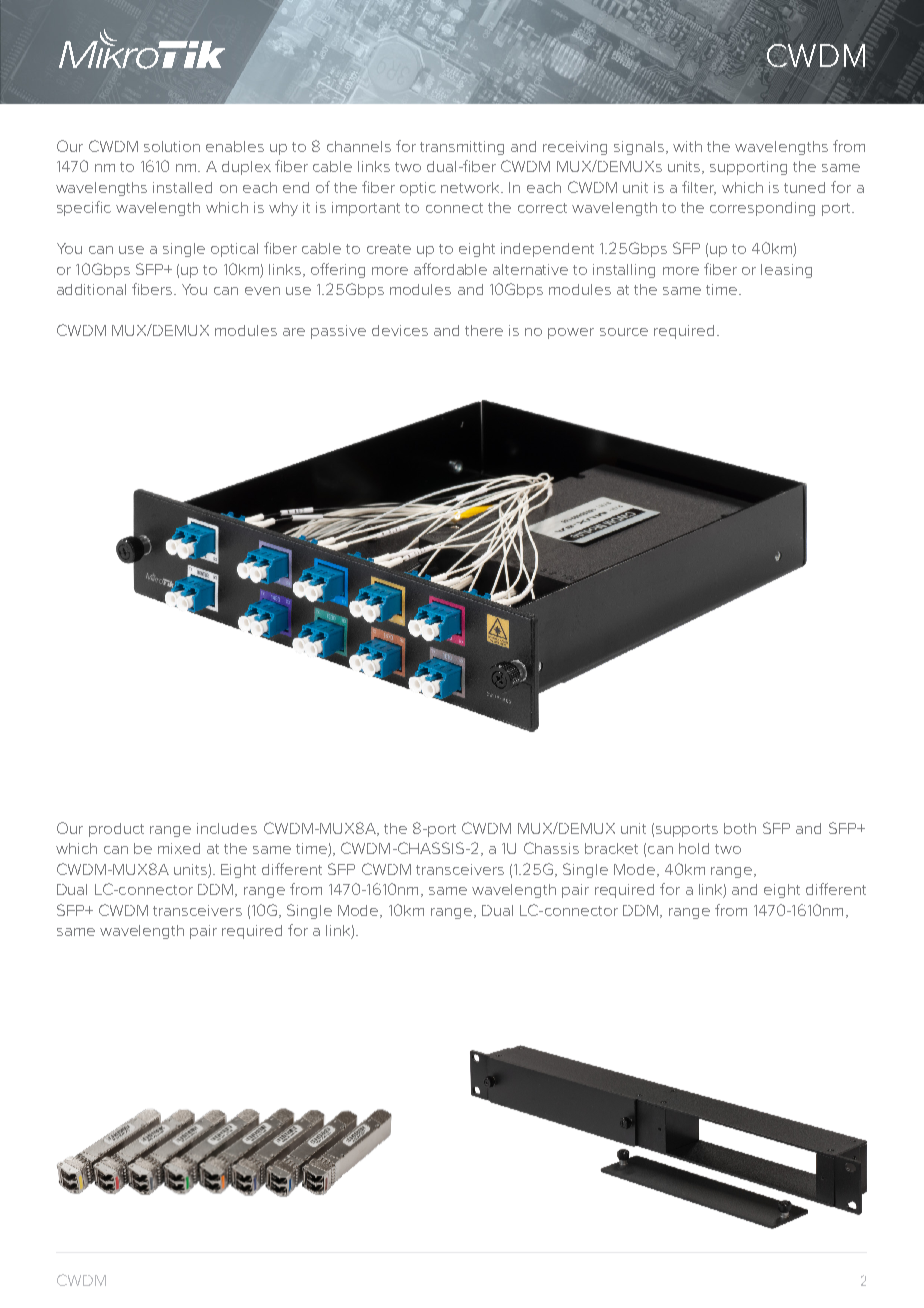  Describe the element at coordinates (699, 188) in the screenshot. I see `filter` at that location.
